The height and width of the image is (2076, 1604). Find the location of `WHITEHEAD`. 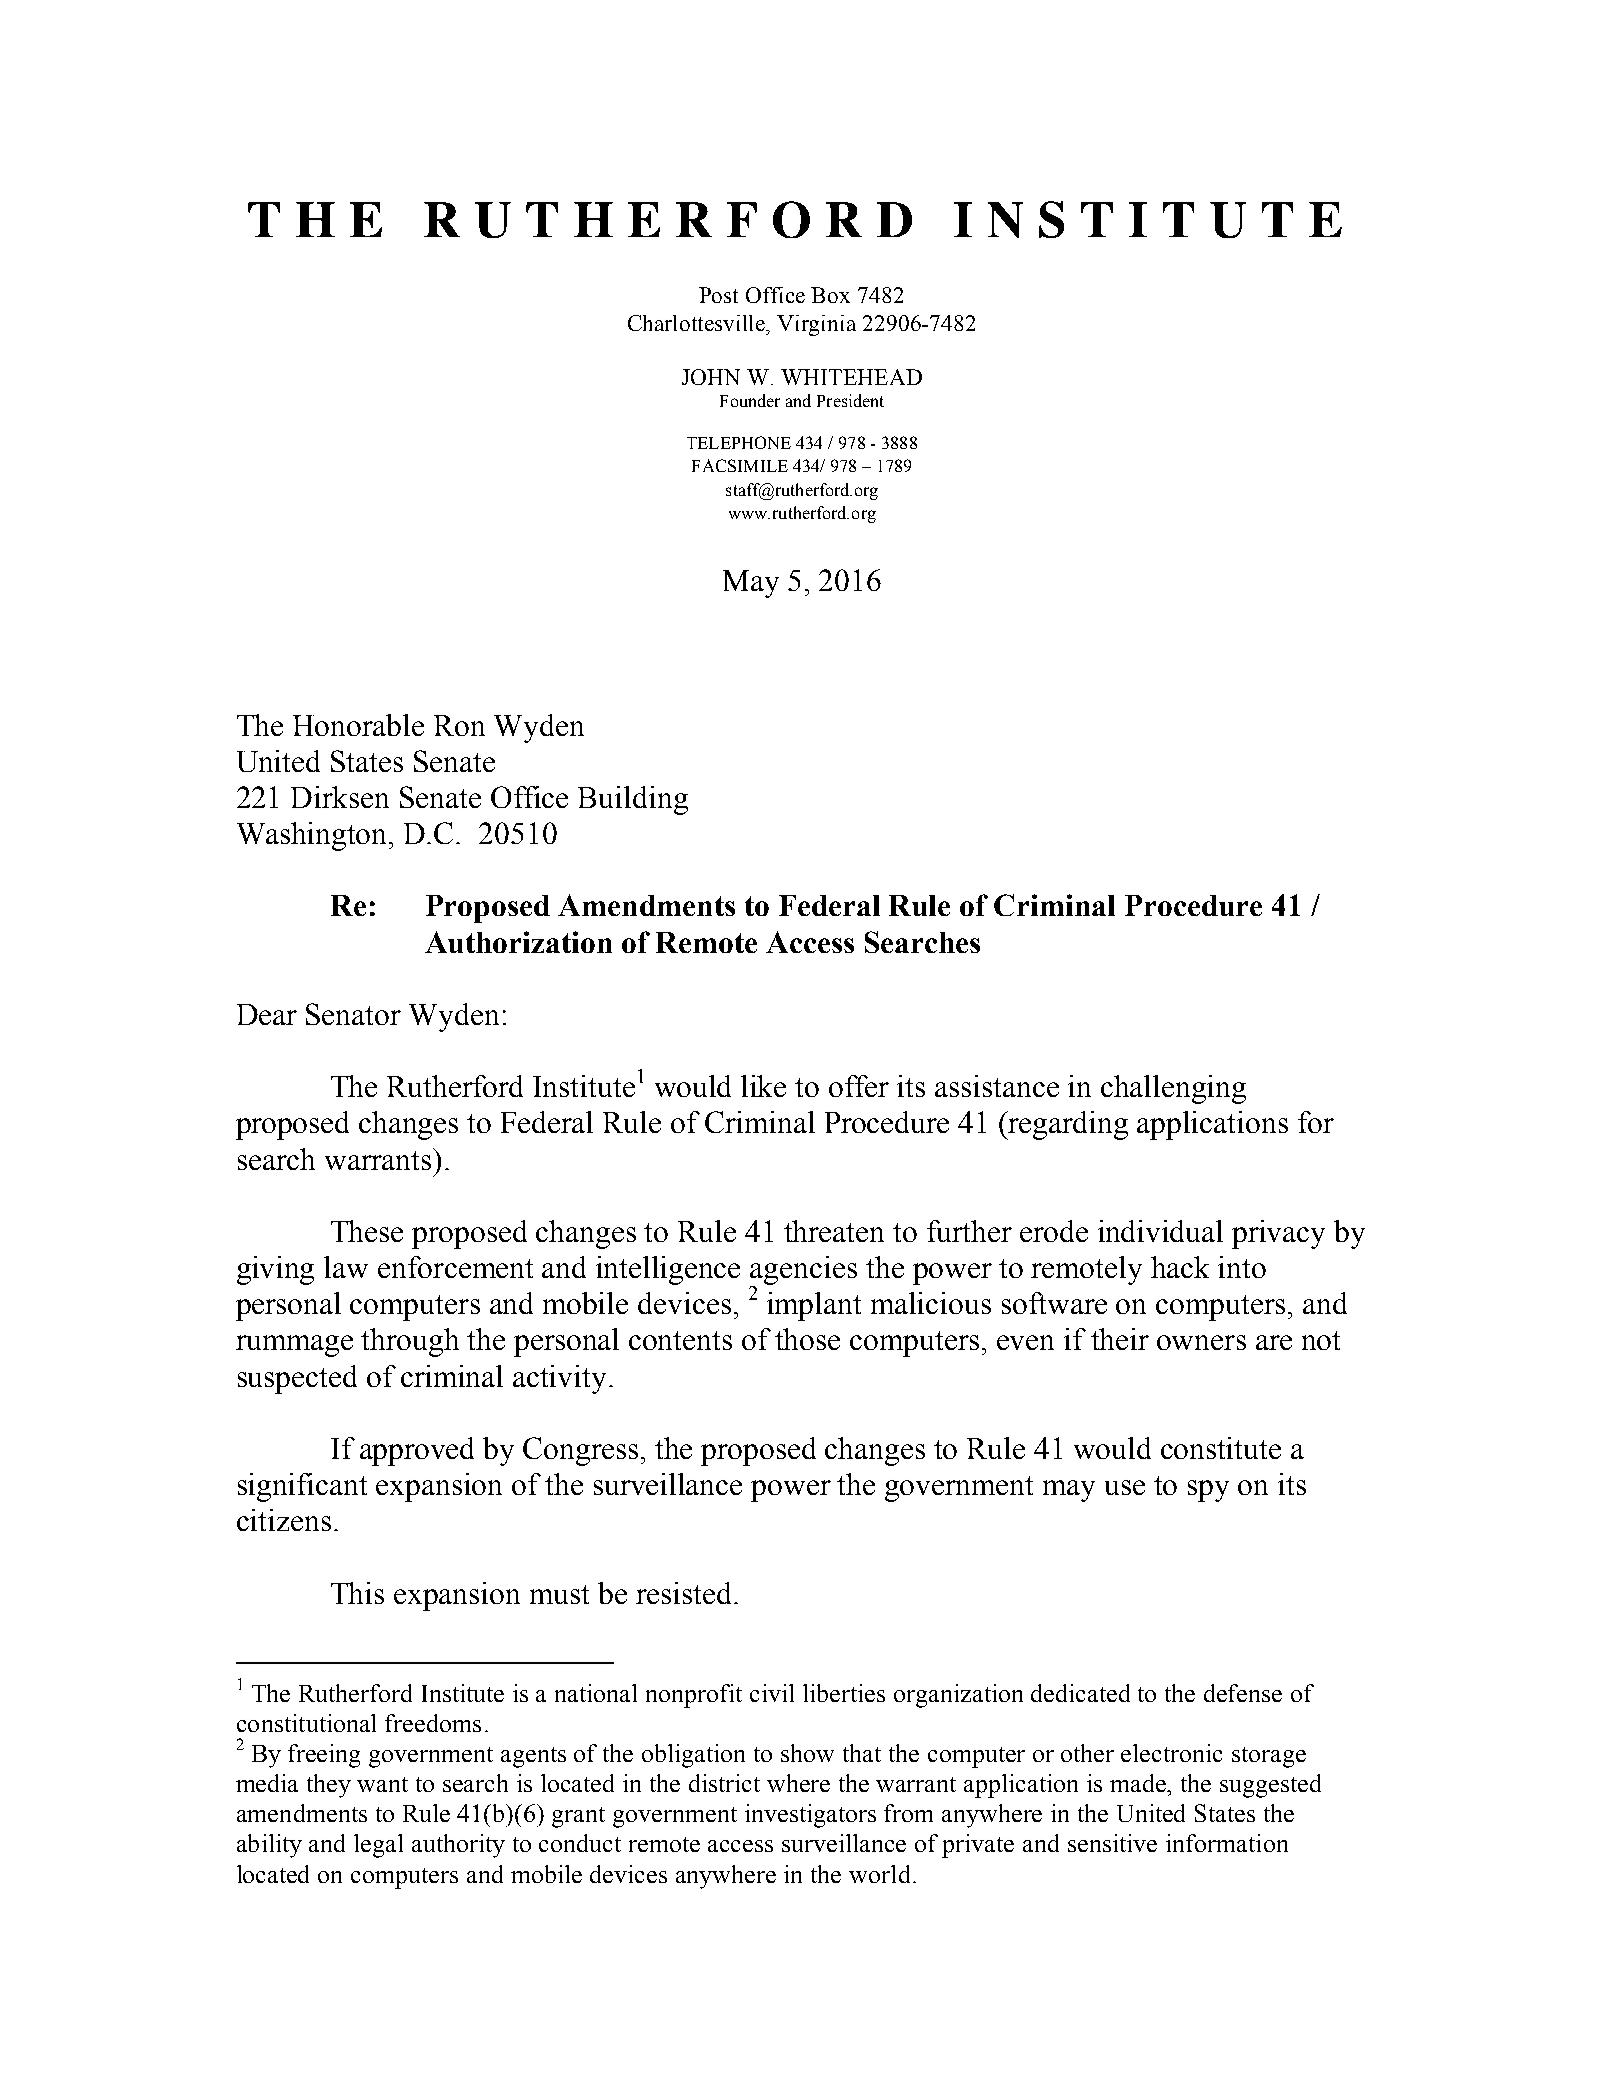

WHITEHEAD is located at coordinates (851, 377).
